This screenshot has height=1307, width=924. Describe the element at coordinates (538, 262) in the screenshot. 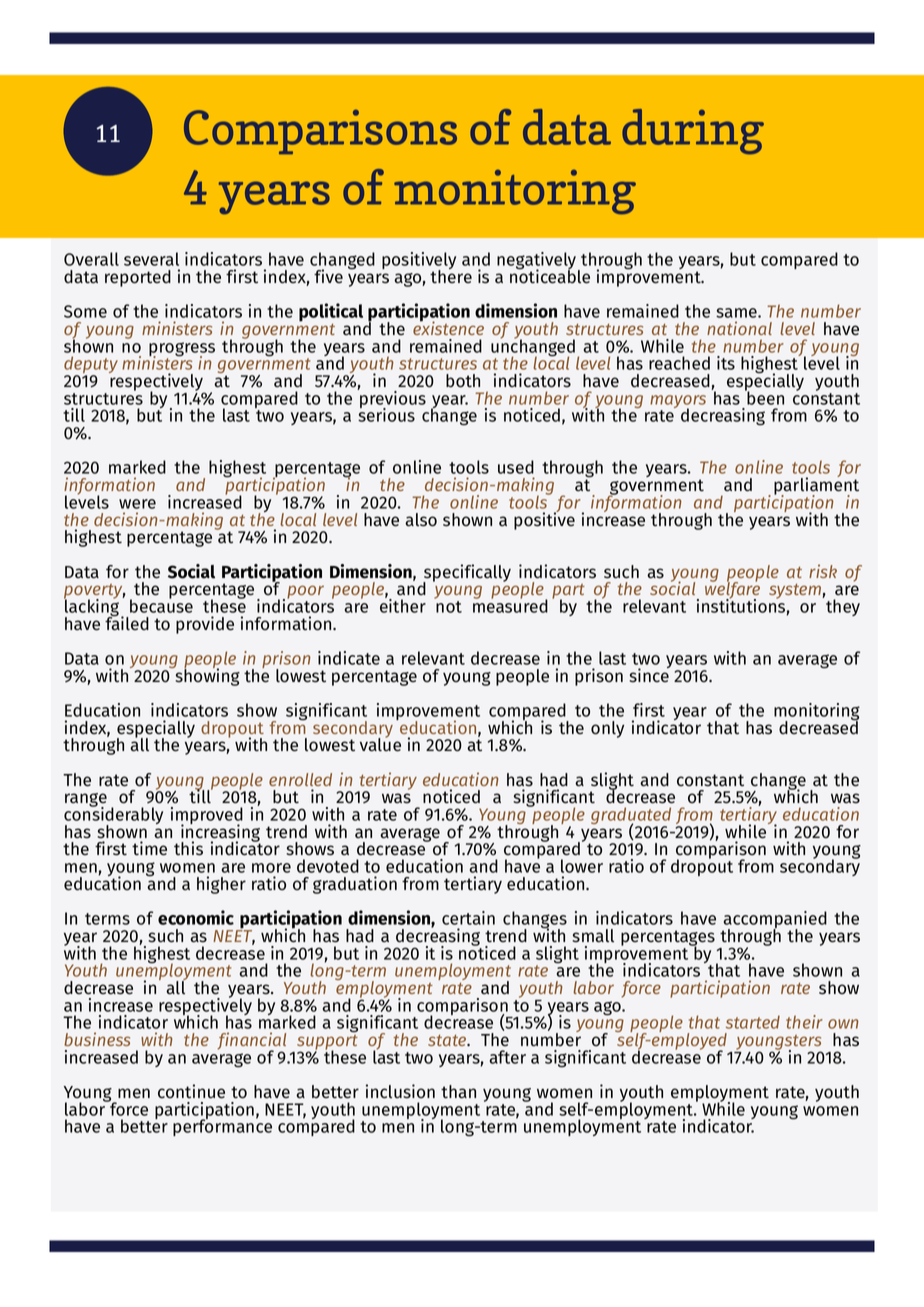

I see `negatively` at that location.
